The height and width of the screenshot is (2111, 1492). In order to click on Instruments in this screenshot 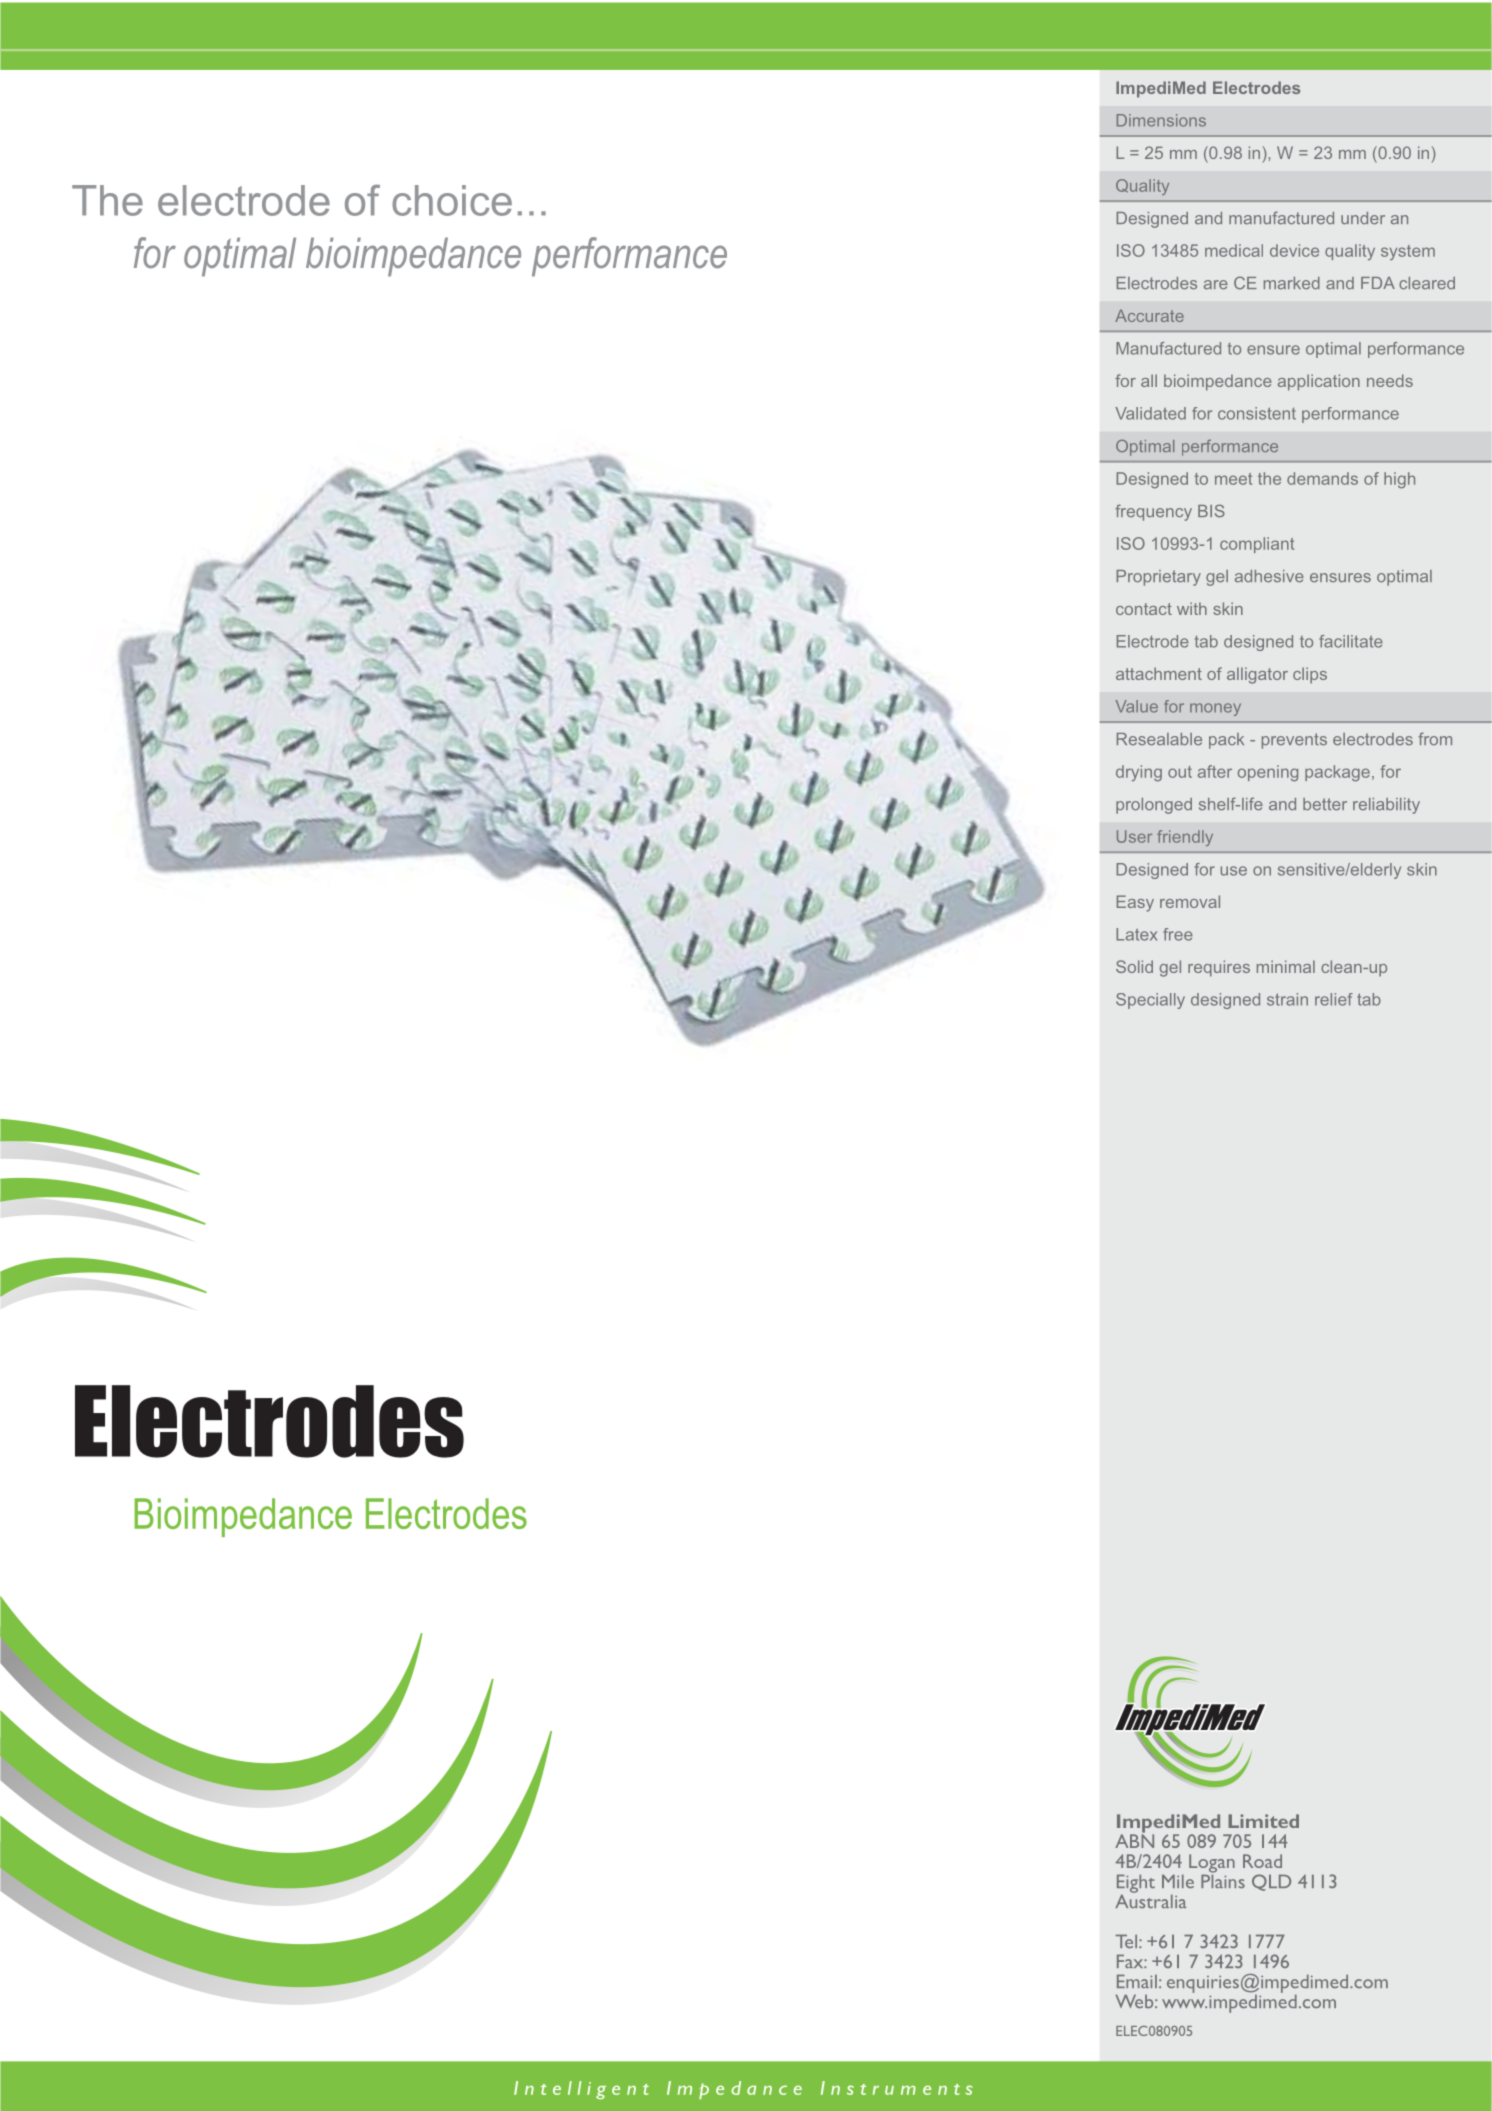, I will do `click(896, 2088)`.
